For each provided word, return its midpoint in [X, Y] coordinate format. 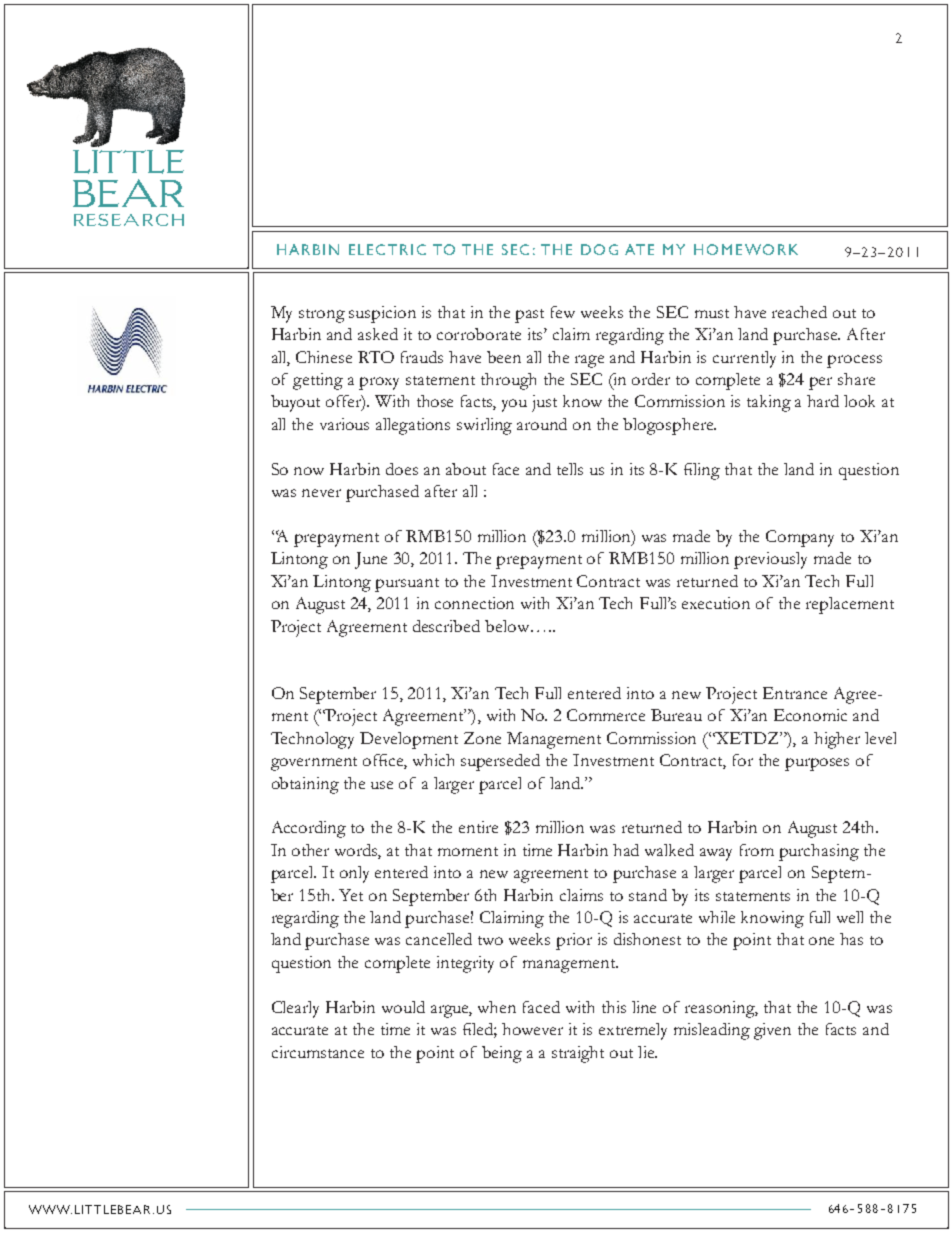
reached [799, 312]
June [371, 560]
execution [716, 603]
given [772, 1031]
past [529, 316]
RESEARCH [129, 220]
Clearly [295, 1009]
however [532, 1029]
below [508, 626]
